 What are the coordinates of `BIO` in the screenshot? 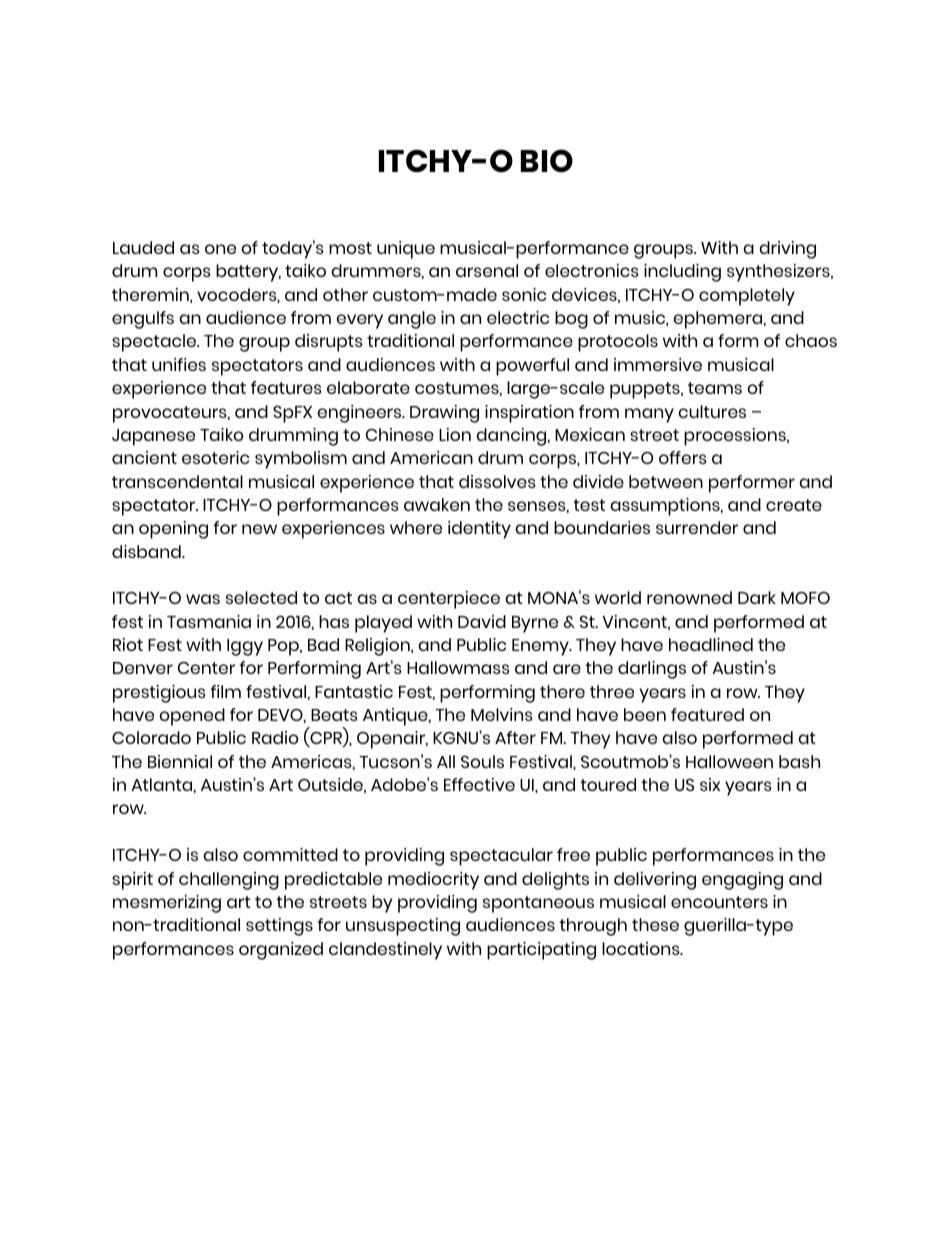 It's located at (547, 161).
